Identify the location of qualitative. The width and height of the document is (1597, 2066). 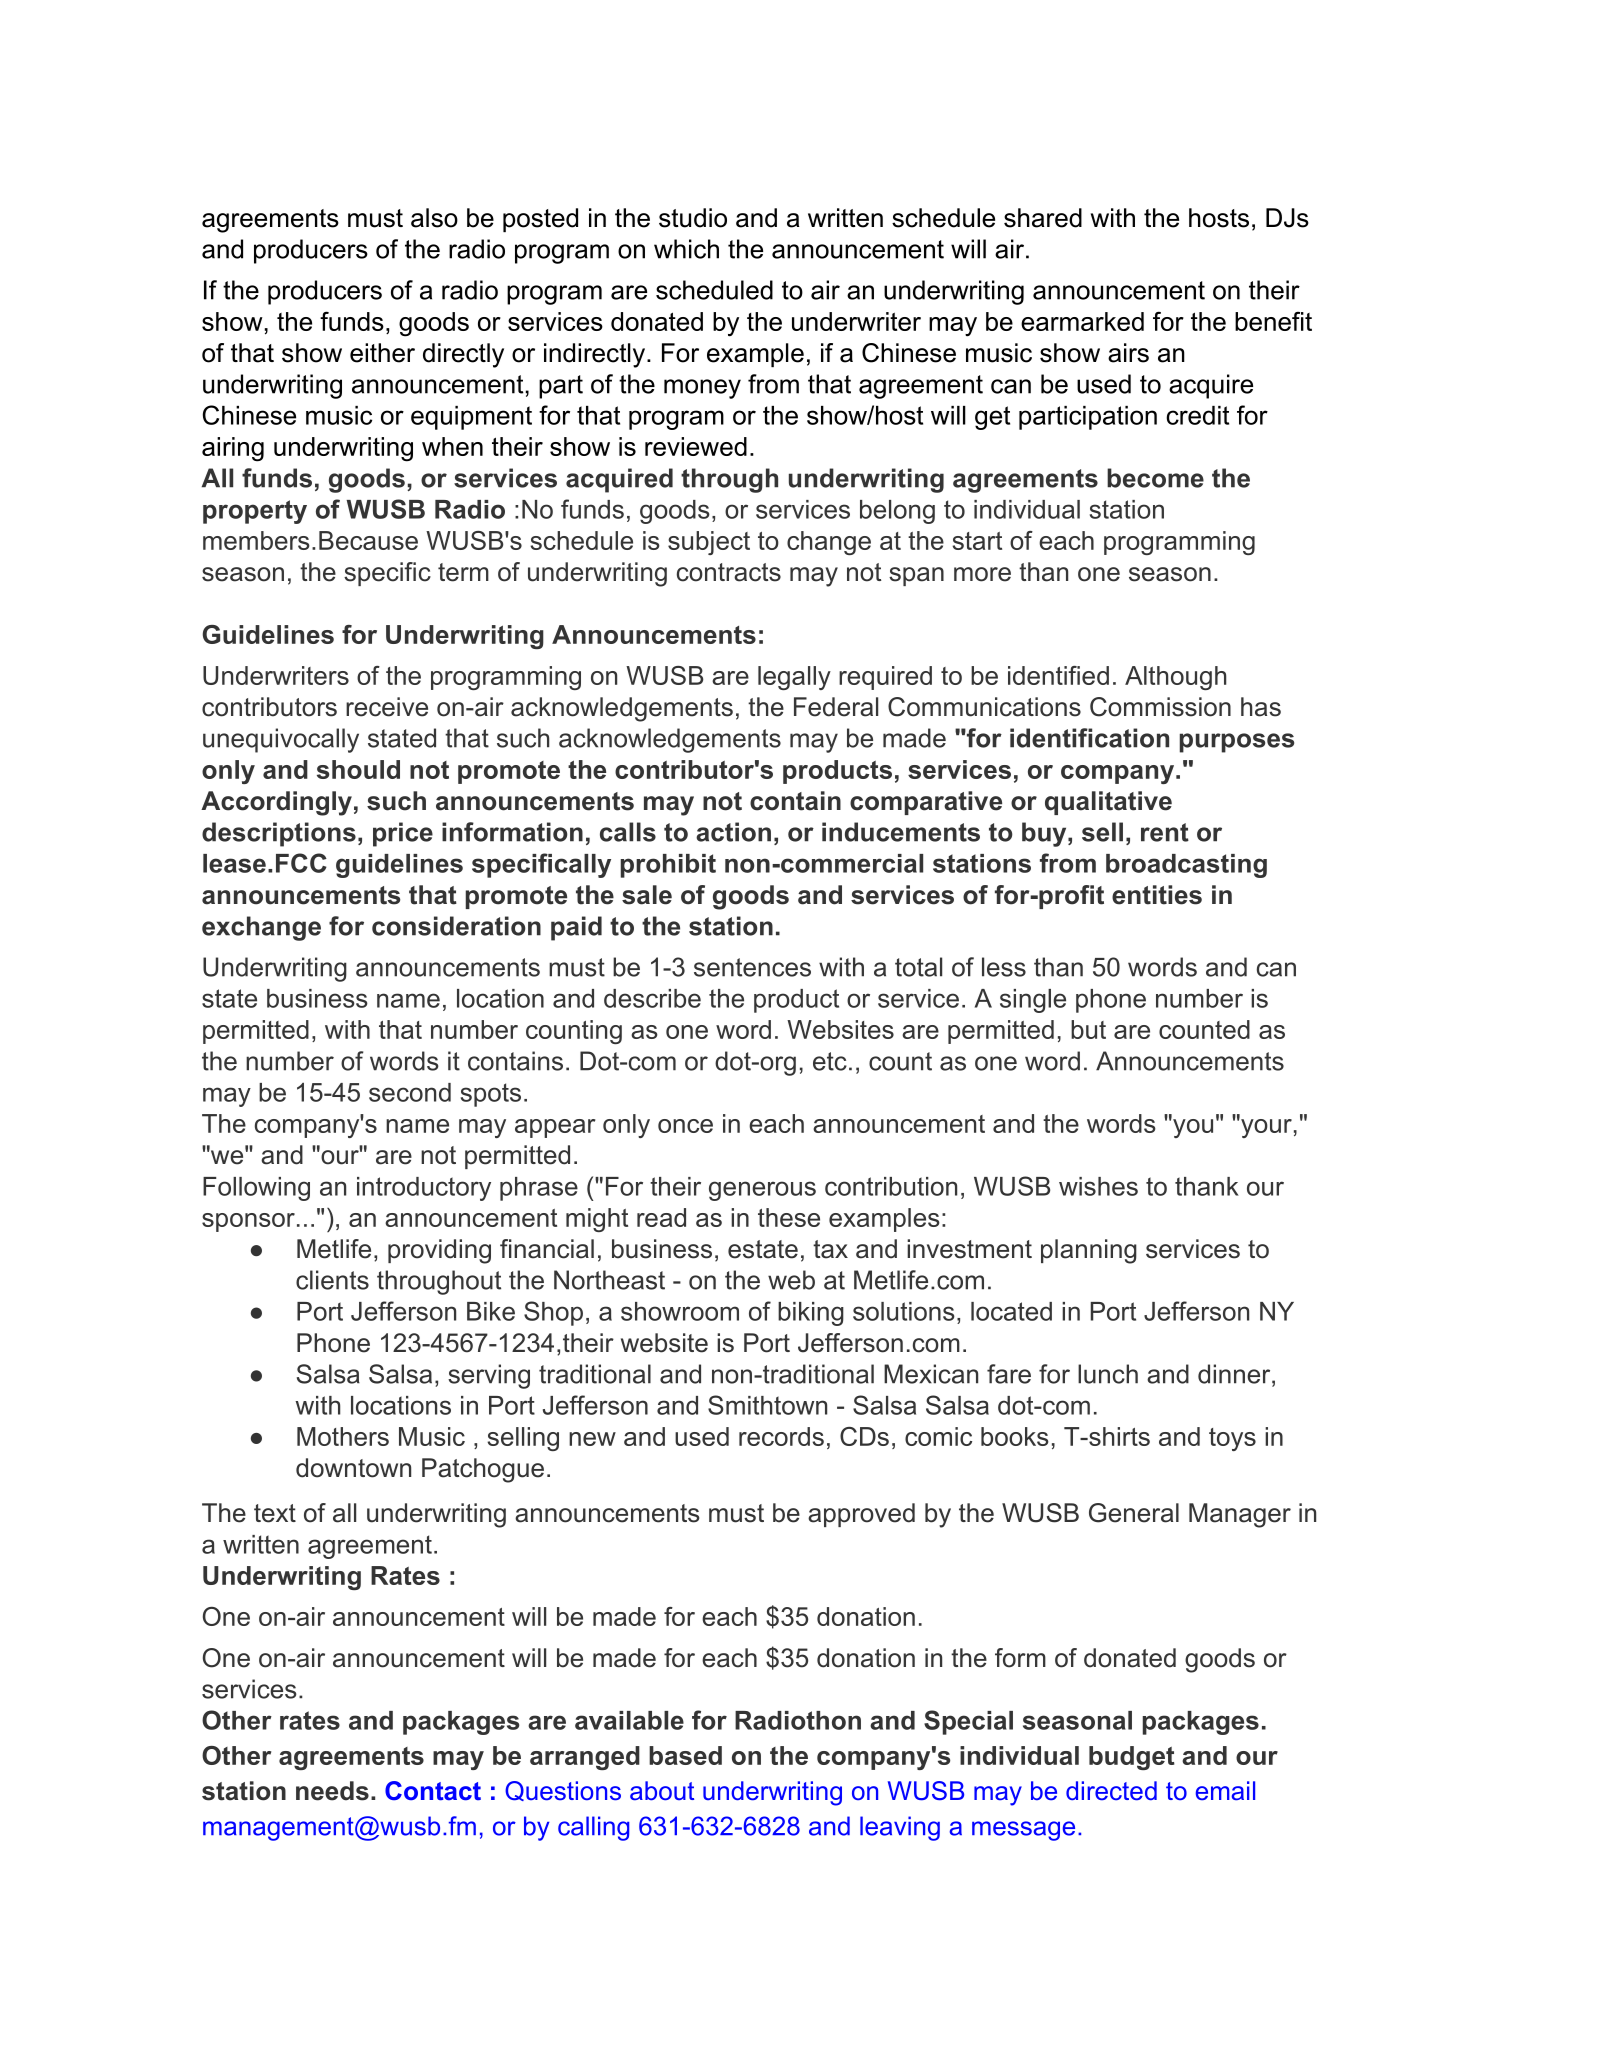
(1108, 803).
